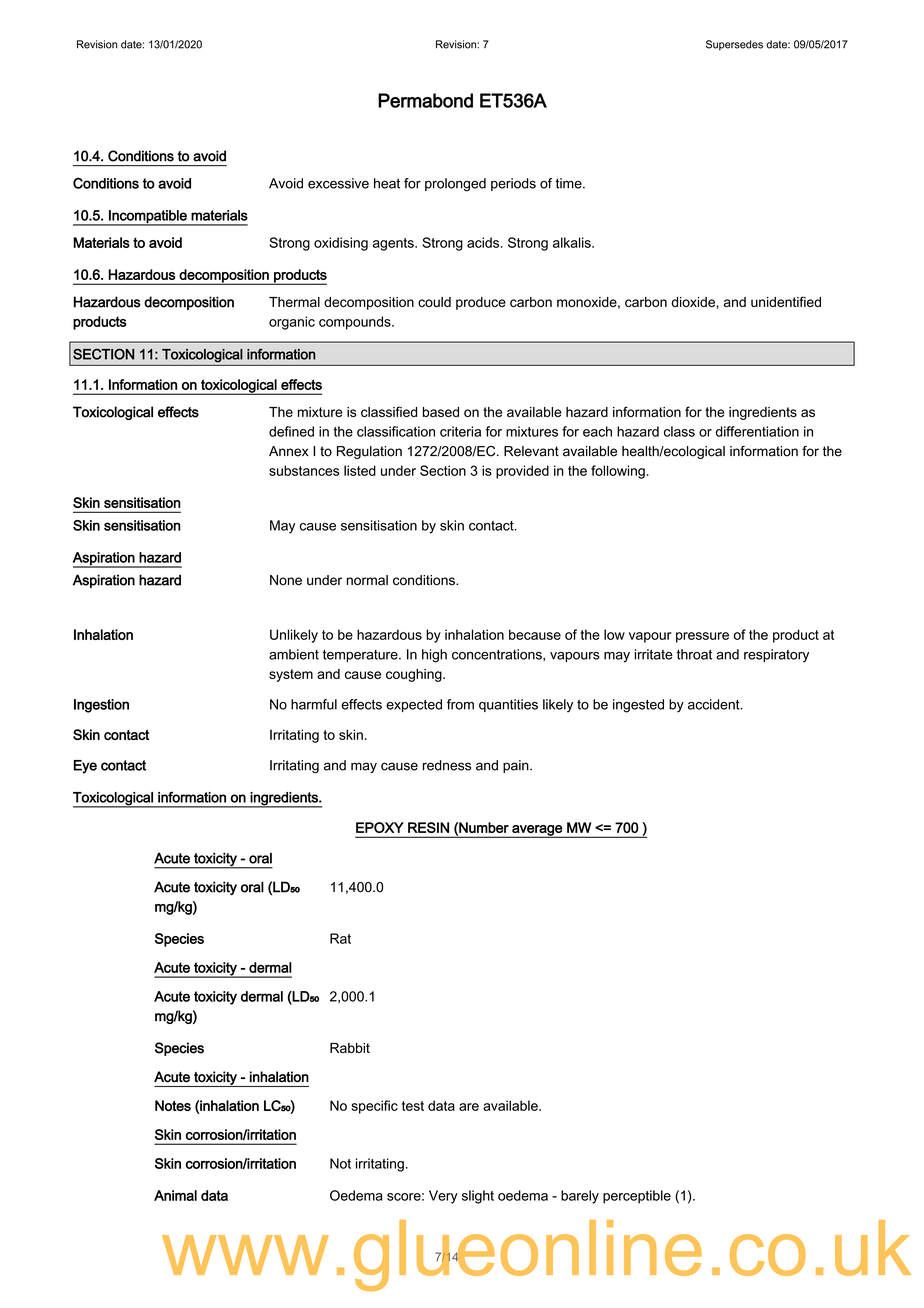  What do you see at coordinates (702, 637) in the screenshot?
I see `pressure` at bounding box center [702, 637].
